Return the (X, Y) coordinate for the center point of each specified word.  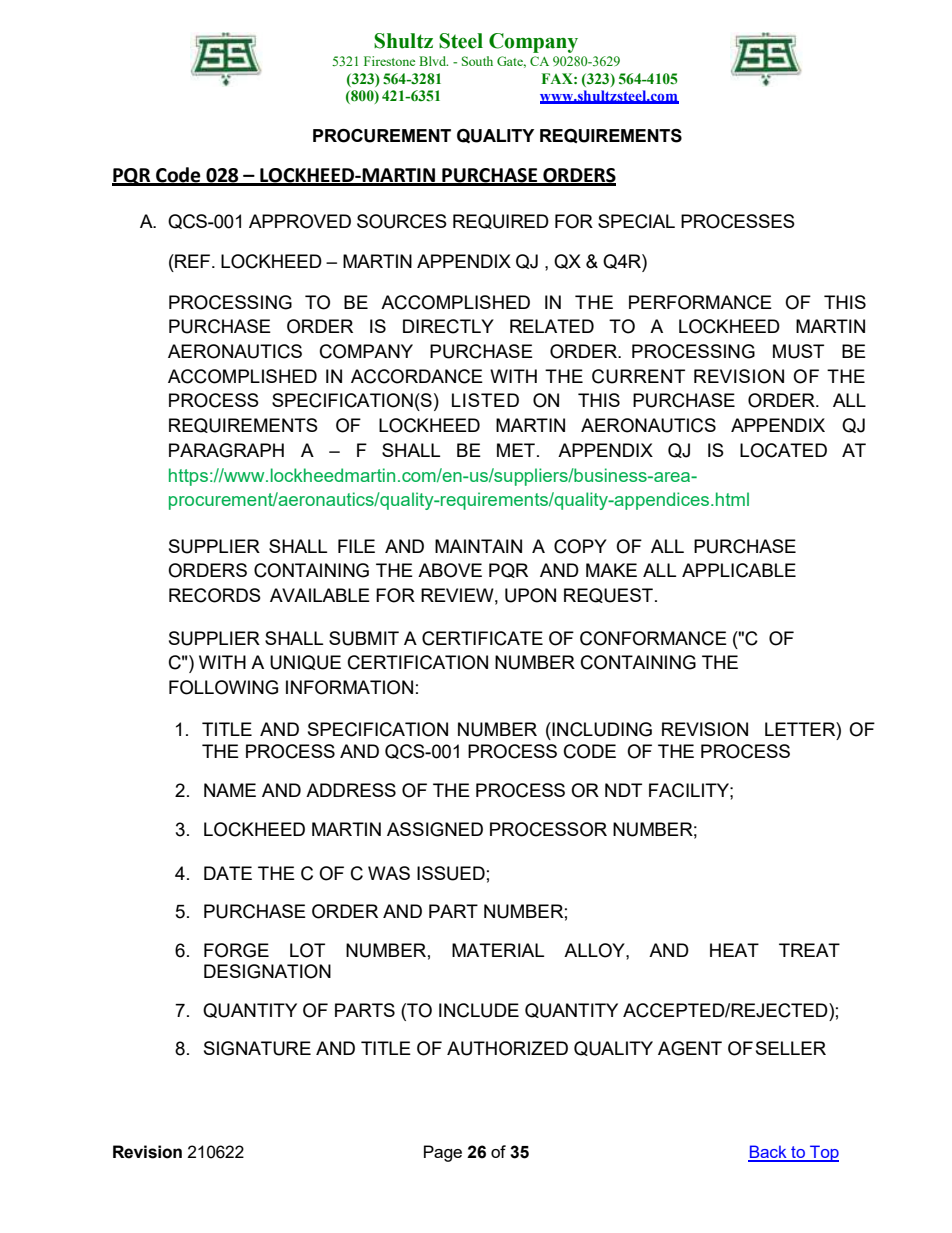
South (477, 61)
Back (768, 1153)
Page (443, 1153)
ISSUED (451, 873)
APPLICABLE (739, 570)
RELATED (552, 326)
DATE (228, 873)
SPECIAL (636, 221)
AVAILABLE (320, 595)
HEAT (734, 950)
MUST (798, 351)
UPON (530, 595)
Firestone (389, 61)
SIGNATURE (257, 1048)
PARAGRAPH (226, 450)
